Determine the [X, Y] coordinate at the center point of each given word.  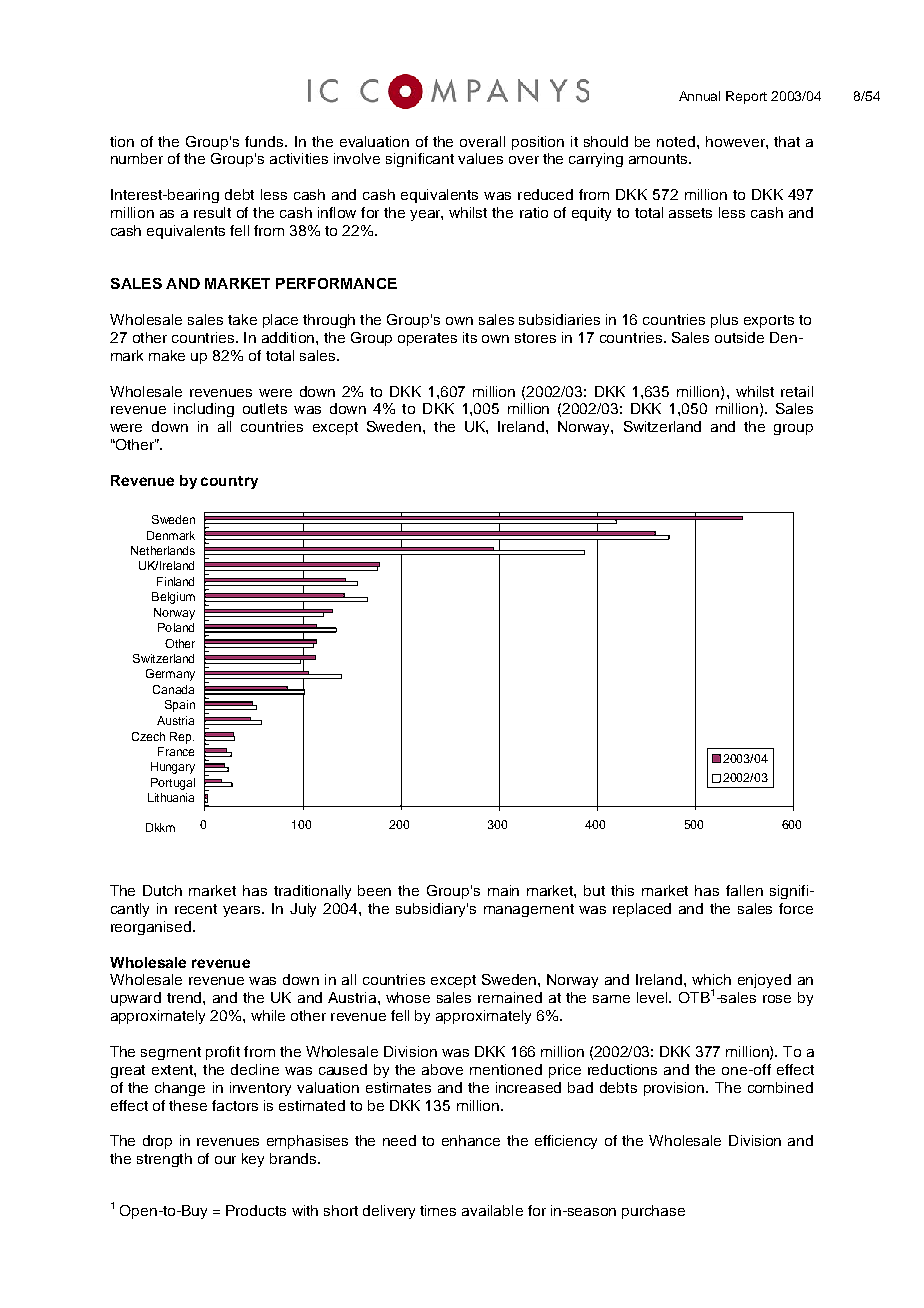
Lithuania [171, 797]
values [480, 158]
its [470, 337]
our [225, 1160]
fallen [744, 890]
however [736, 141]
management [529, 910]
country [229, 482]
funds [265, 141]
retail [797, 391]
